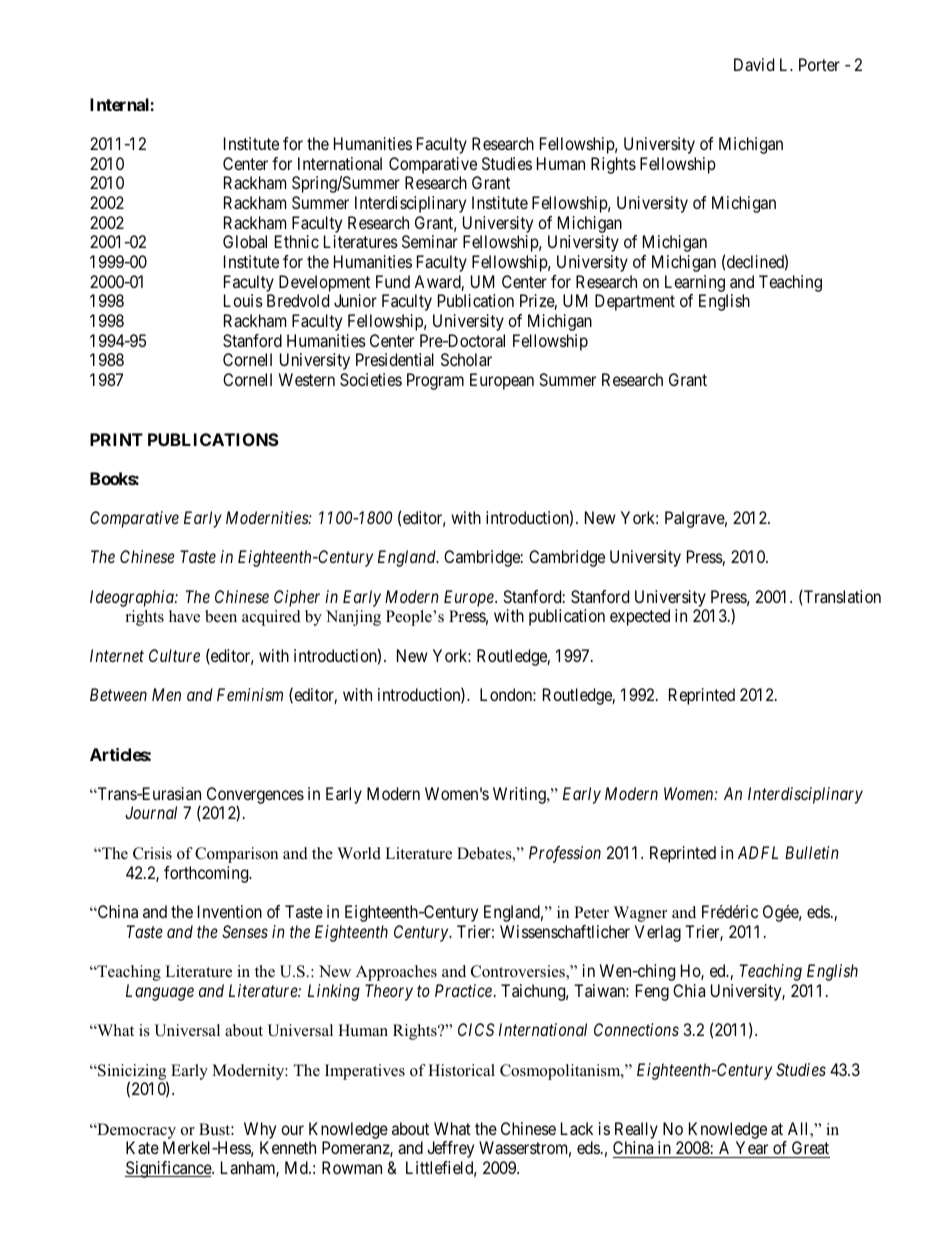 This page has height=1233, width=952. I want to click on Journal, so click(151, 812).
